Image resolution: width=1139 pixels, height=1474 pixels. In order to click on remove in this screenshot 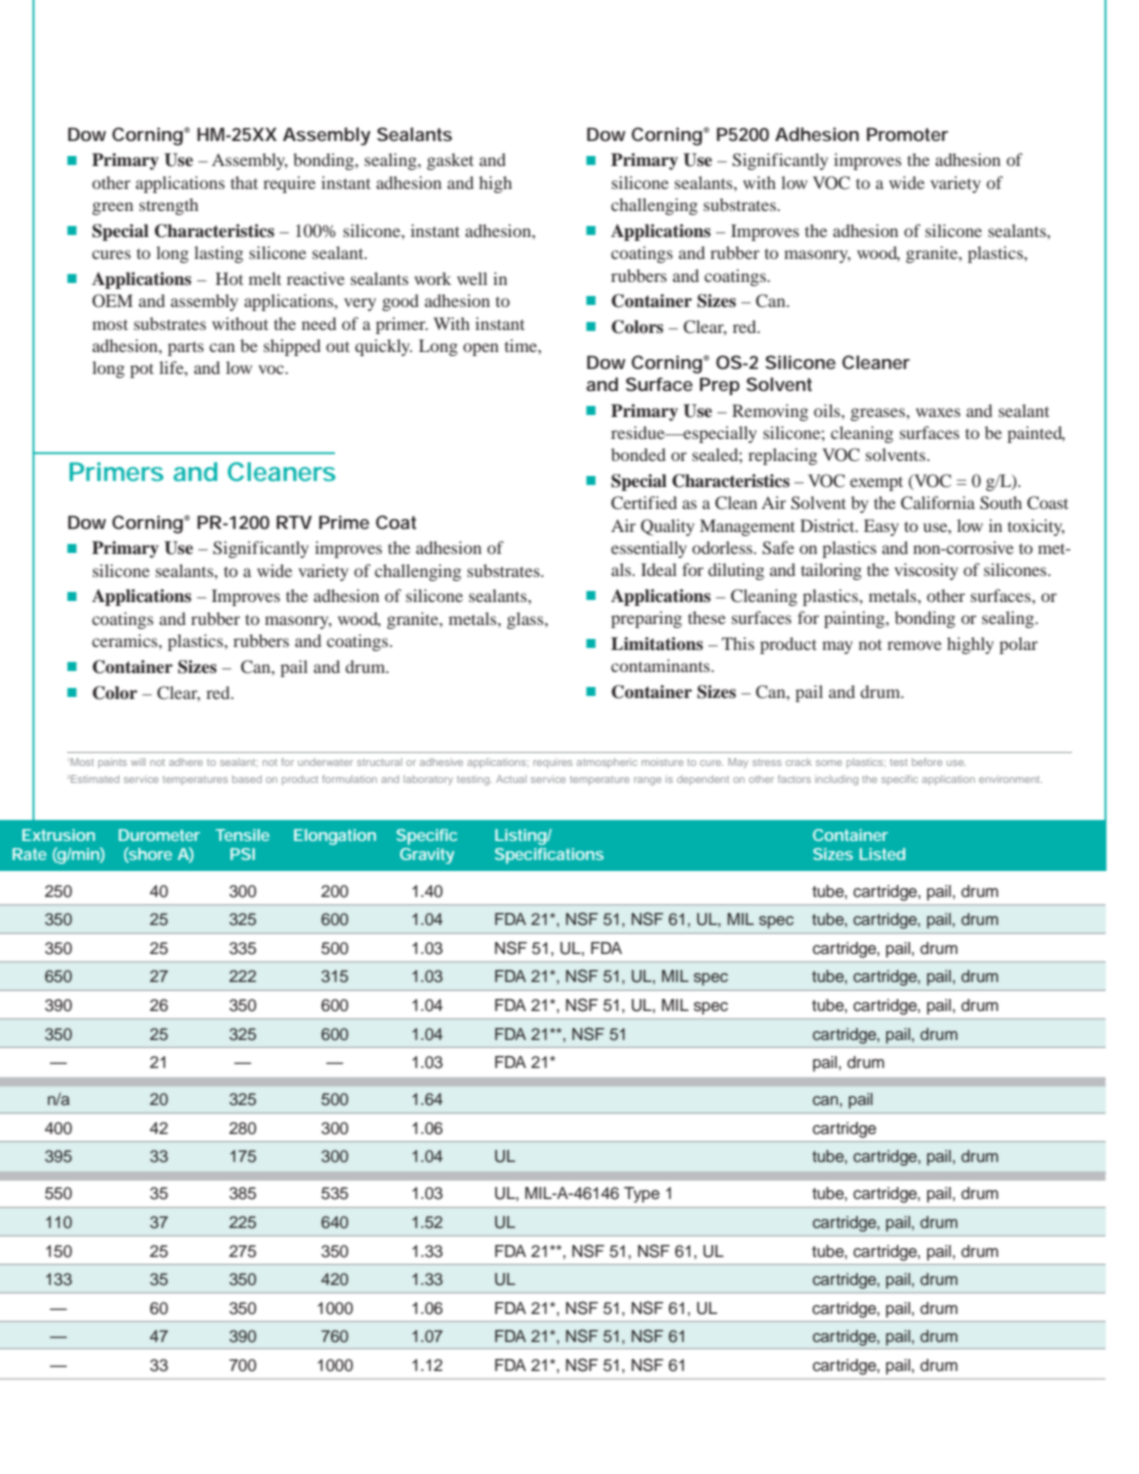, I will do `click(914, 645)`.
